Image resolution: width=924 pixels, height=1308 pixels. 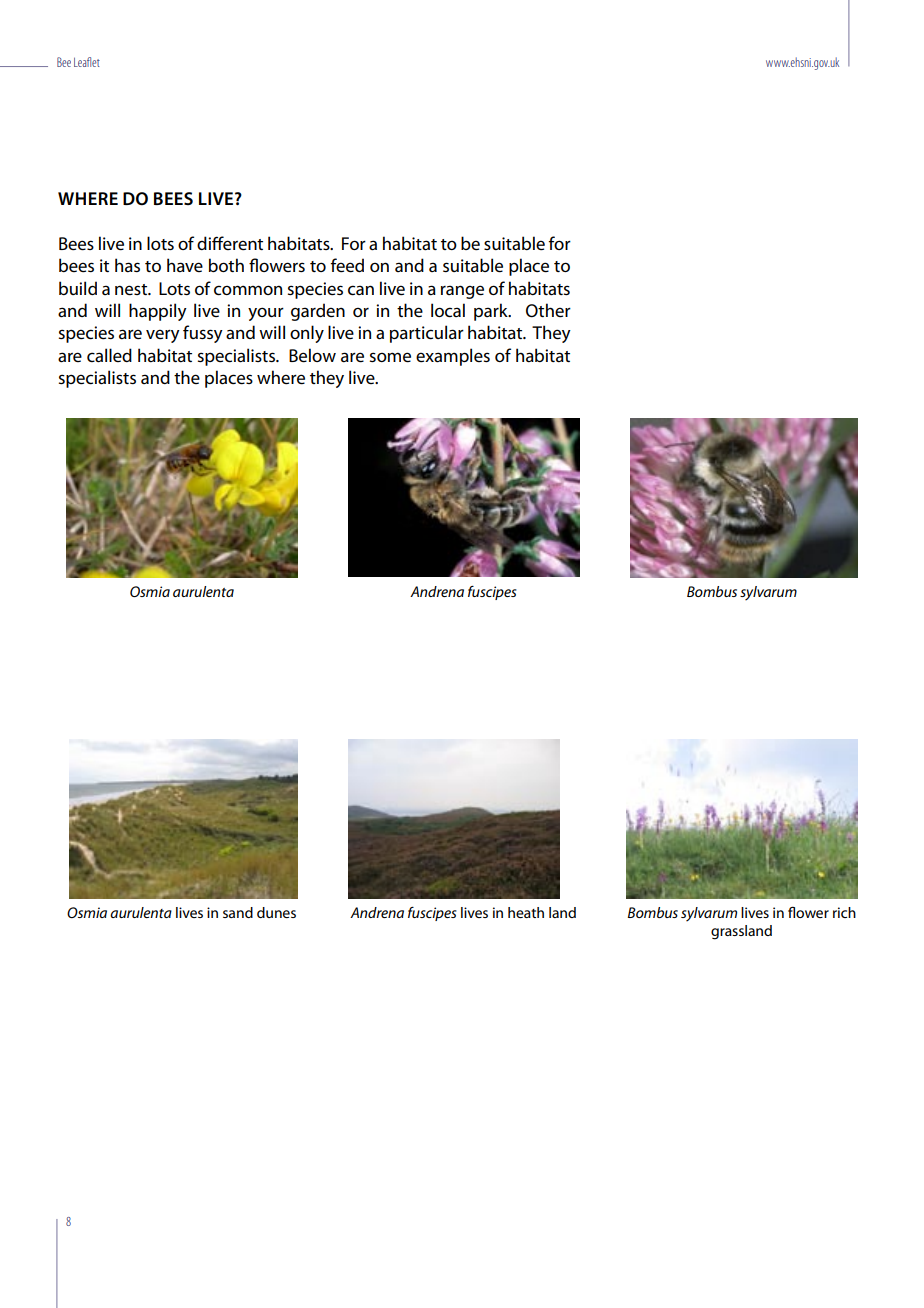 What do you see at coordinates (844, 912) in the screenshot?
I see `rich` at bounding box center [844, 912].
